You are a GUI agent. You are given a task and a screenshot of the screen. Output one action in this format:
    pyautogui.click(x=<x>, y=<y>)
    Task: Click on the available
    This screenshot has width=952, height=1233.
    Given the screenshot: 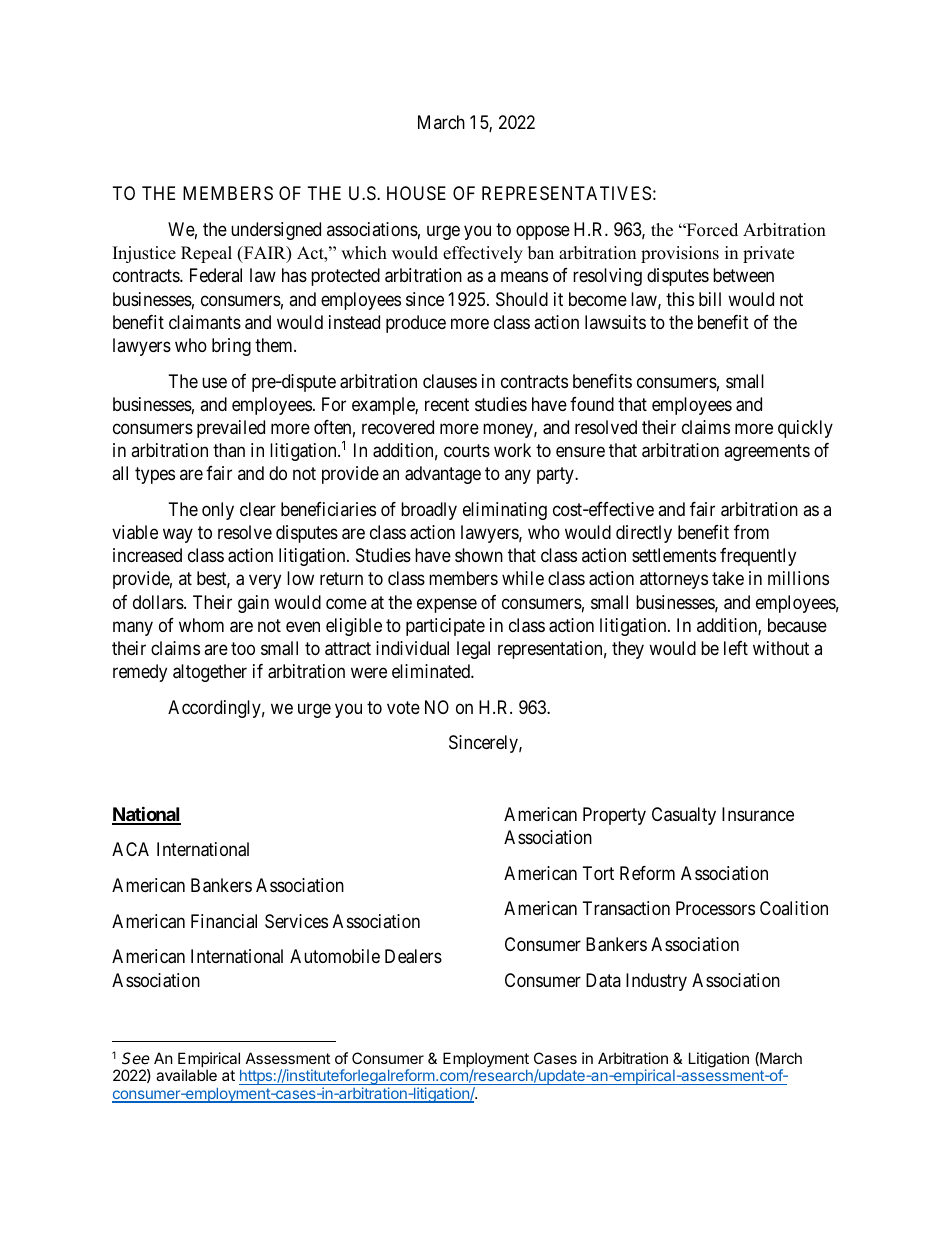 What is the action you would take?
    pyautogui.click(x=186, y=1075)
